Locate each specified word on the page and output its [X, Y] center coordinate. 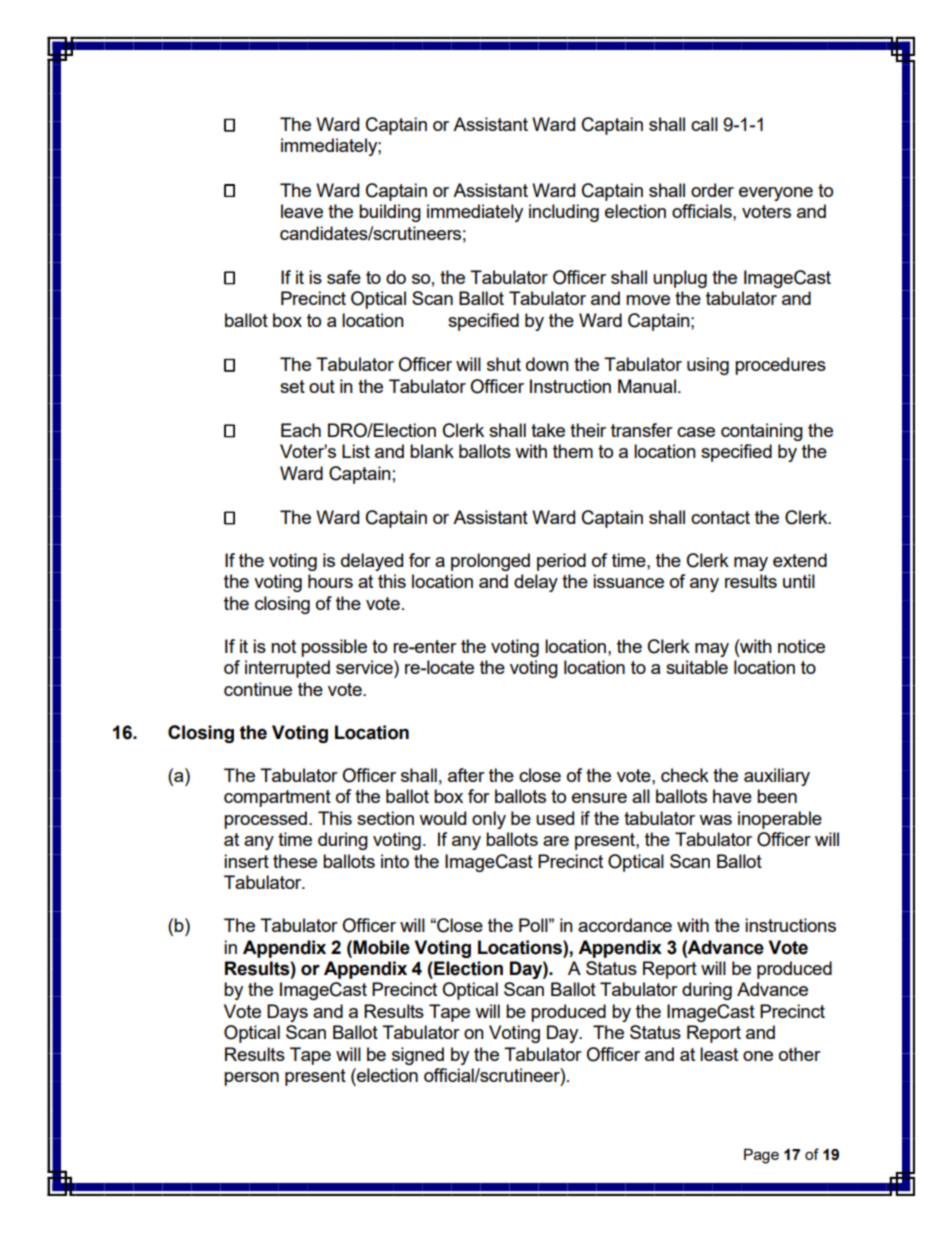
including [564, 213]
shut [504, 364]
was [715, 820]
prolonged [490, 562]
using [708, 366]
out [322, 386]
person [251, 1079]
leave [302, 211]
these [295, 861]
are [556, 841]
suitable [697, 667]
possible [334, 648]
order [712, 190]
